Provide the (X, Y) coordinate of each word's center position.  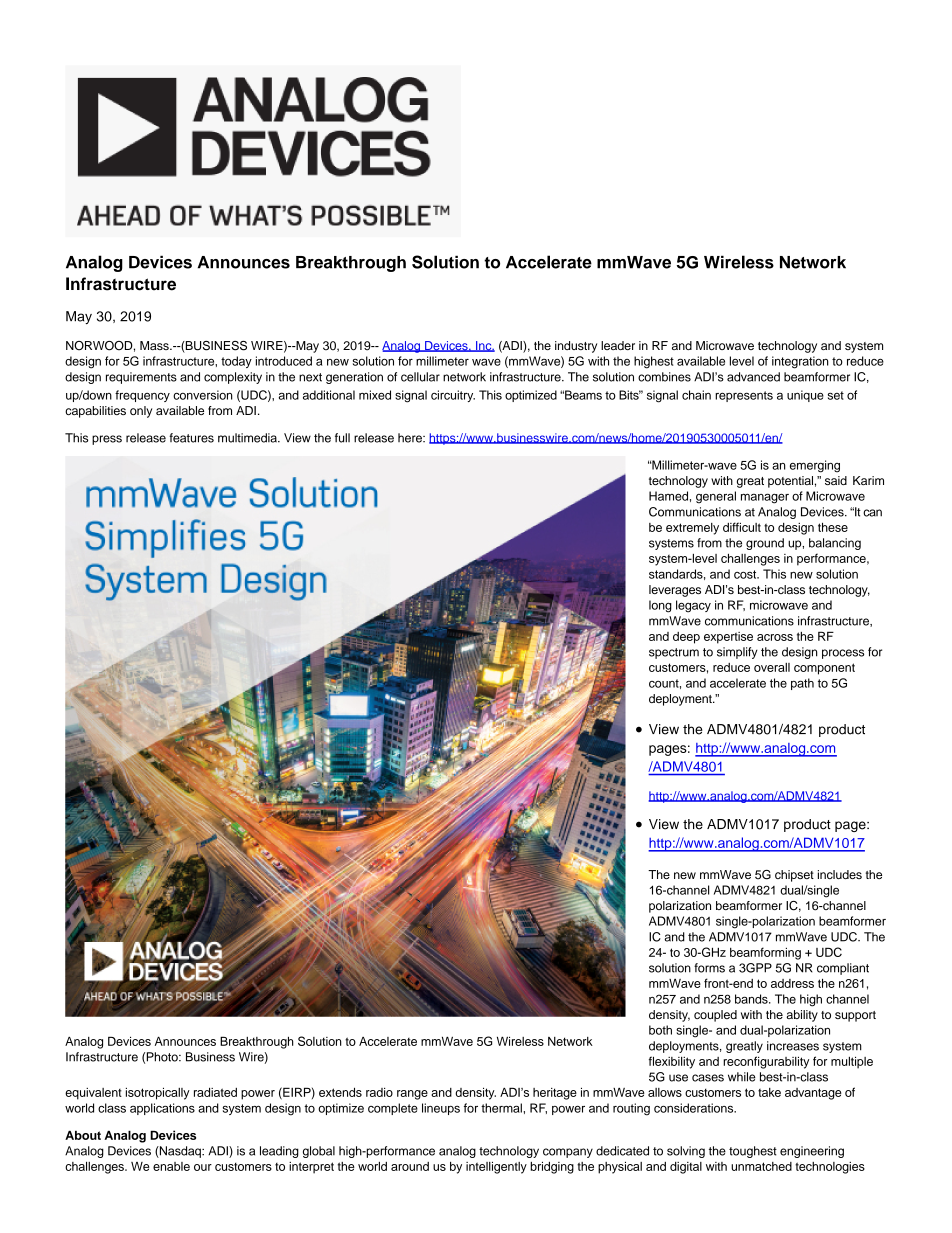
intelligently (496, 1167)
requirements (141, 378)
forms (709, 968)
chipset (794, 876)
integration (800, 362)
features (191, 438)
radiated (215, 1092)
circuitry (453, 396)
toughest (753, 1152)
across (775, 637)
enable (171, 1166)
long (660, 606)
